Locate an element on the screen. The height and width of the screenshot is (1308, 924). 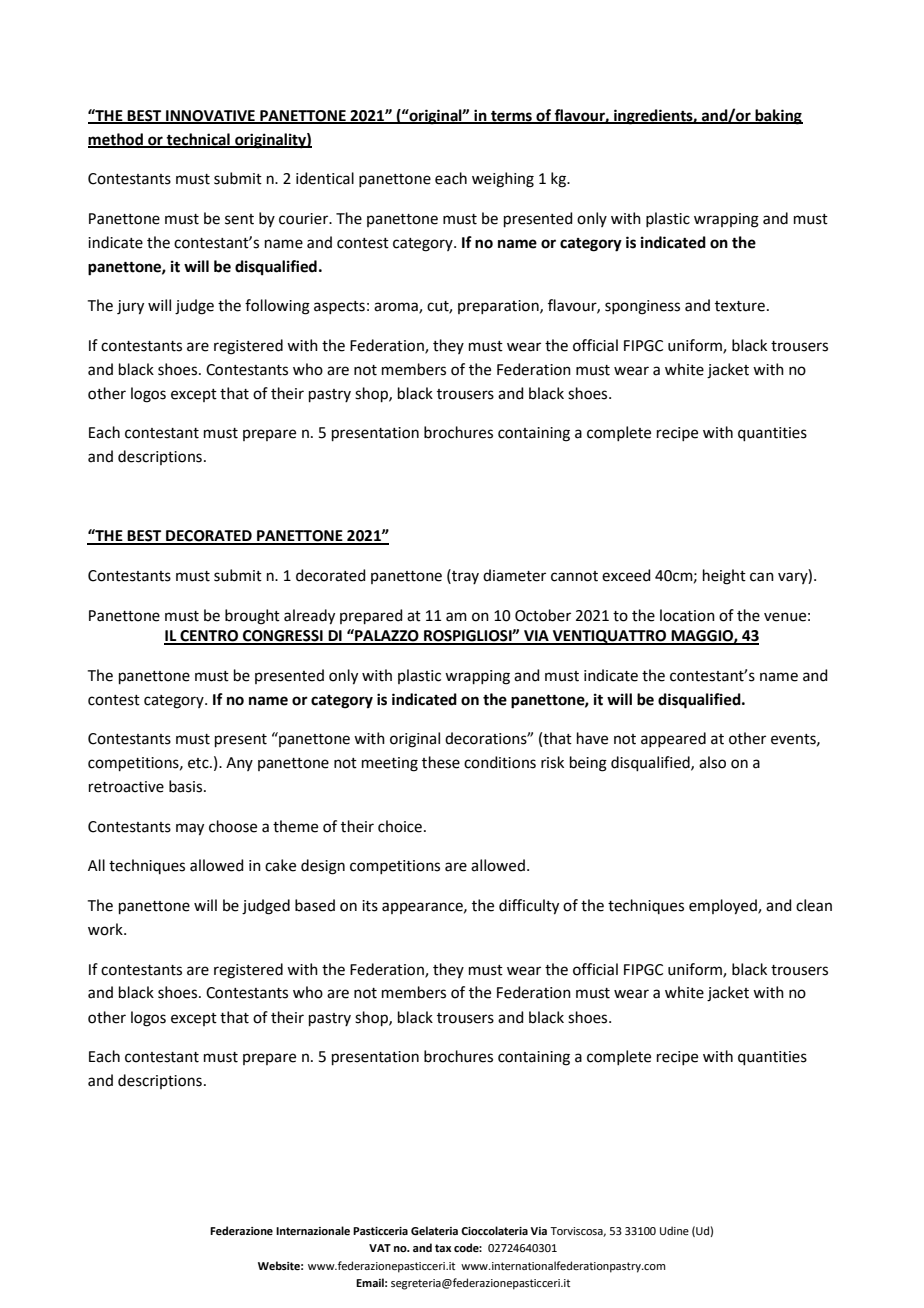
height is located at coordinates (724, 577).
